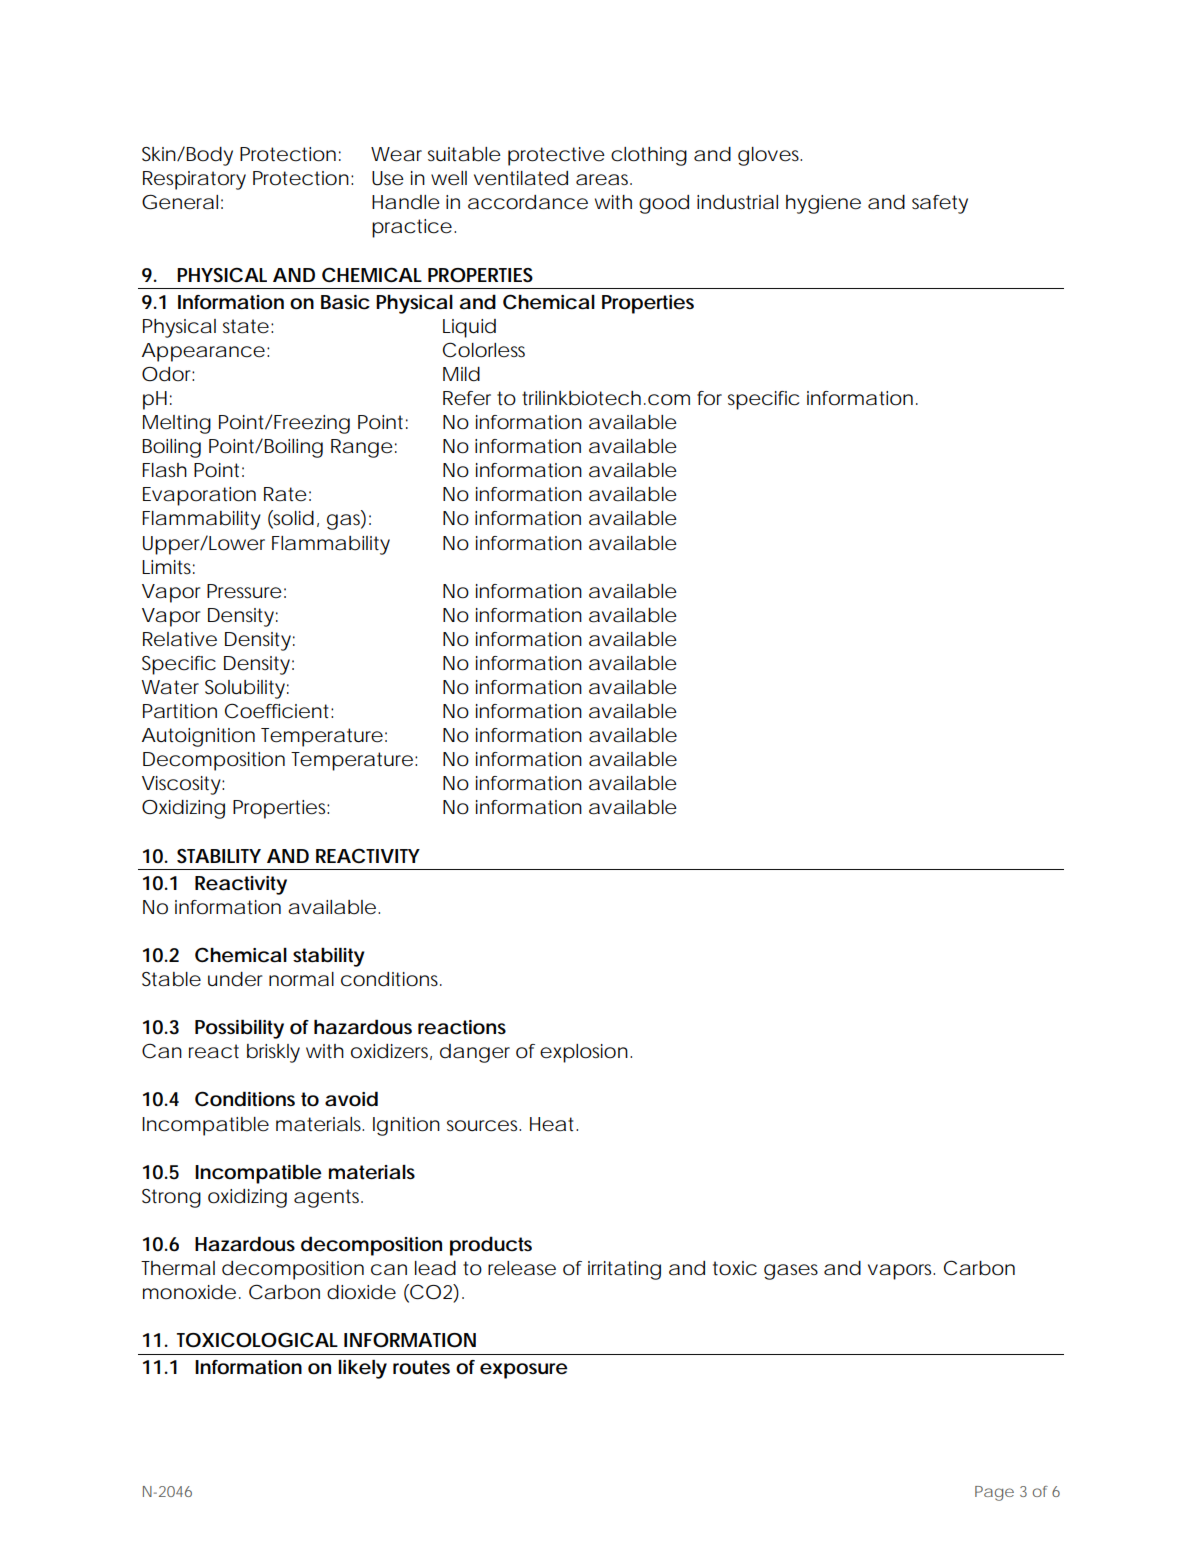  Describe the element at coordinates (940, 204) in the screenshot. I see `safety` at that location.
